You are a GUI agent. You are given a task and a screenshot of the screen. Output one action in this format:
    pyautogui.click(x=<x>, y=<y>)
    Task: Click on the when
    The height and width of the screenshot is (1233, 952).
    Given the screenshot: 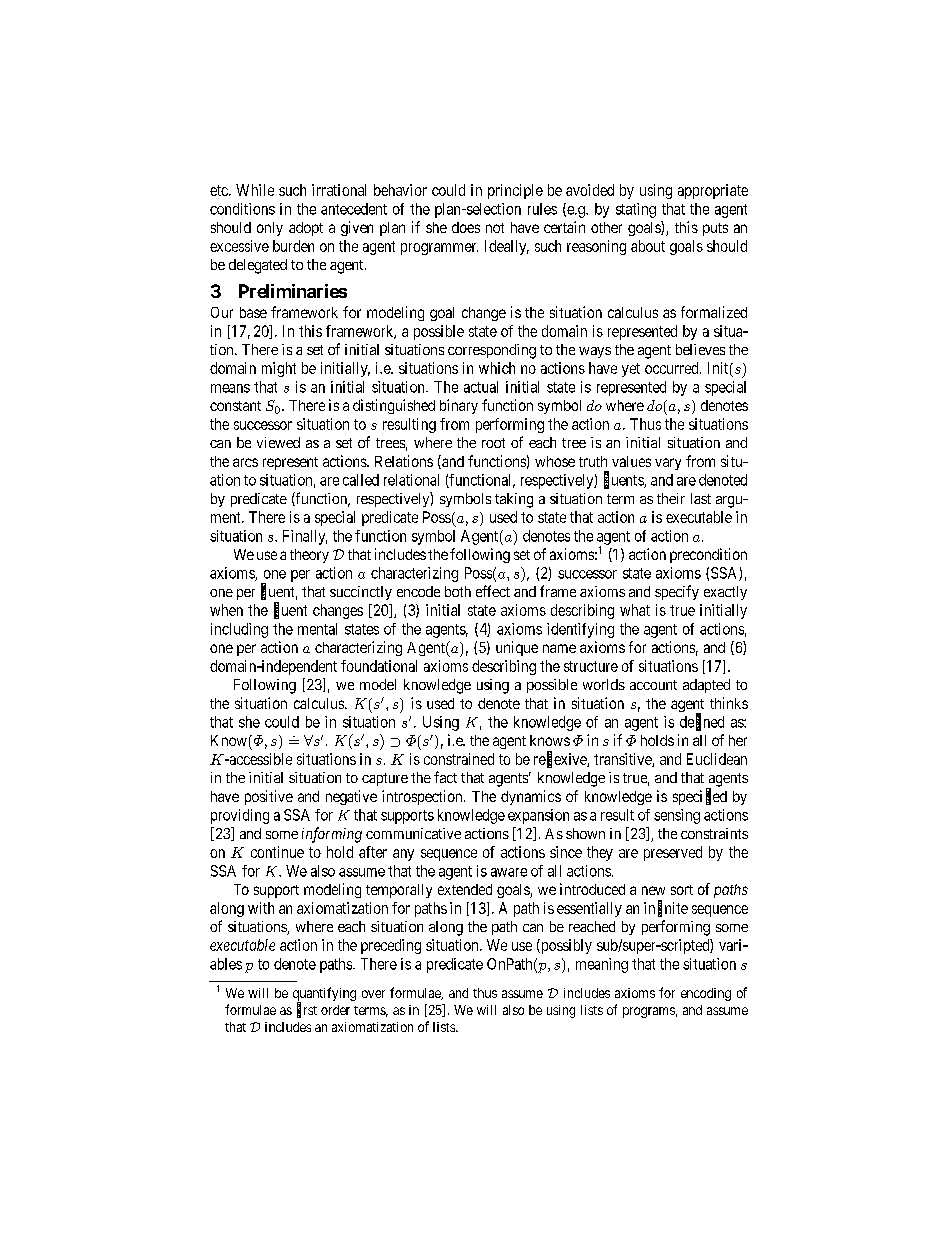 What is the action you would take?
    pyautogui.click(x=226, y=610)
